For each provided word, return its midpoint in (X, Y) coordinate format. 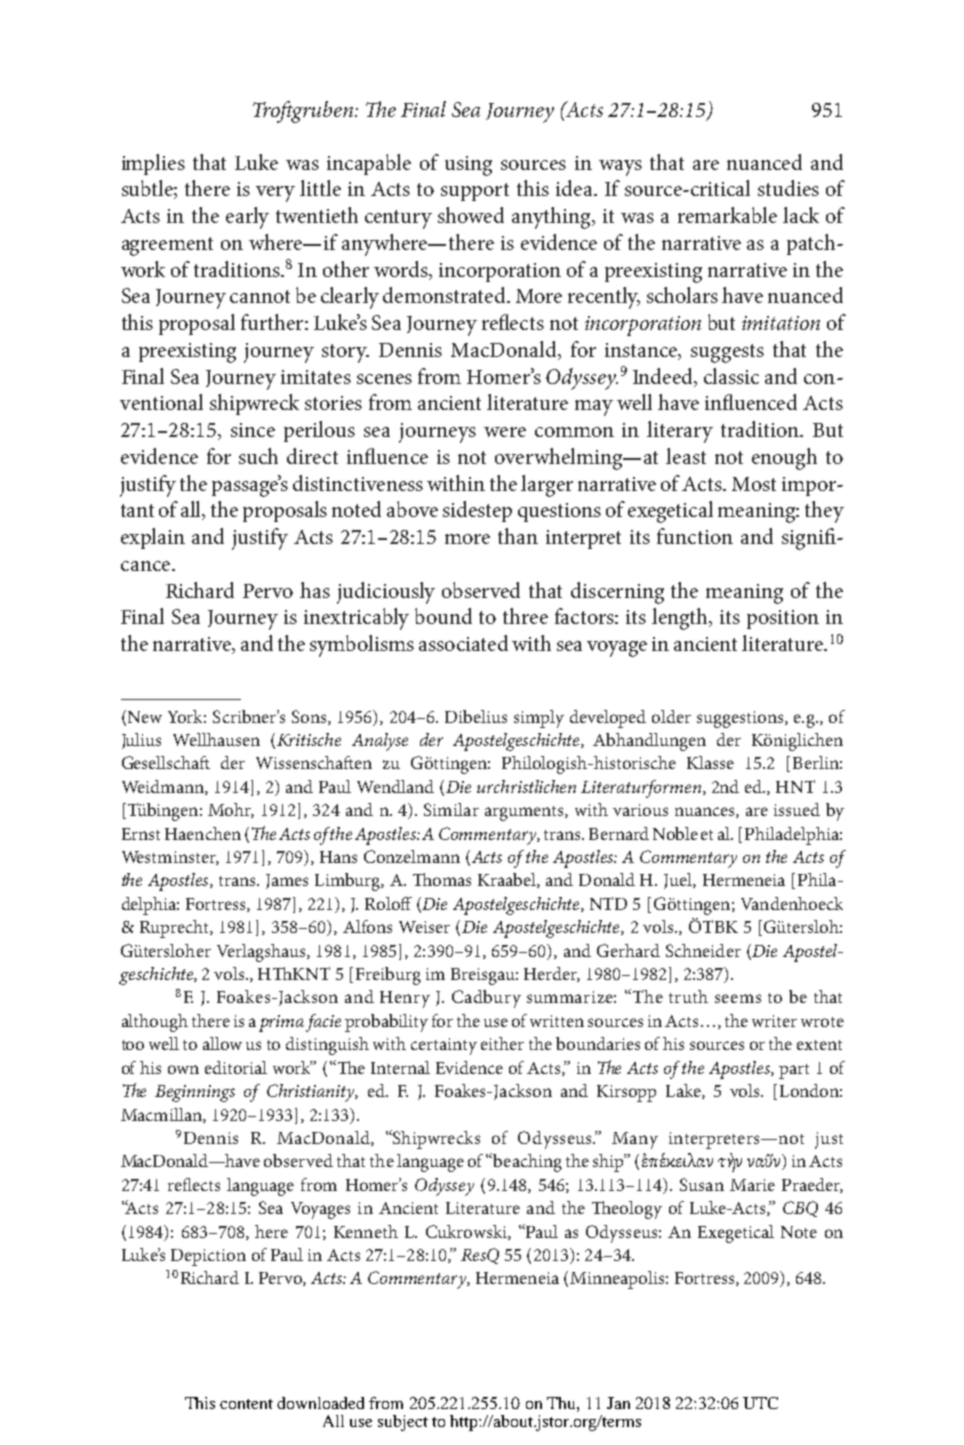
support (475, 192)
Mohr (231, 810)
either (502, 1043)
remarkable (727, 215)
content (246, 1404)
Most (754, 484)
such (258, 456)
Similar (451, 809)
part (794, 1071)
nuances (706, 812)
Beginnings (195, 1093)
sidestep (477, 511)
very (275, 194)
